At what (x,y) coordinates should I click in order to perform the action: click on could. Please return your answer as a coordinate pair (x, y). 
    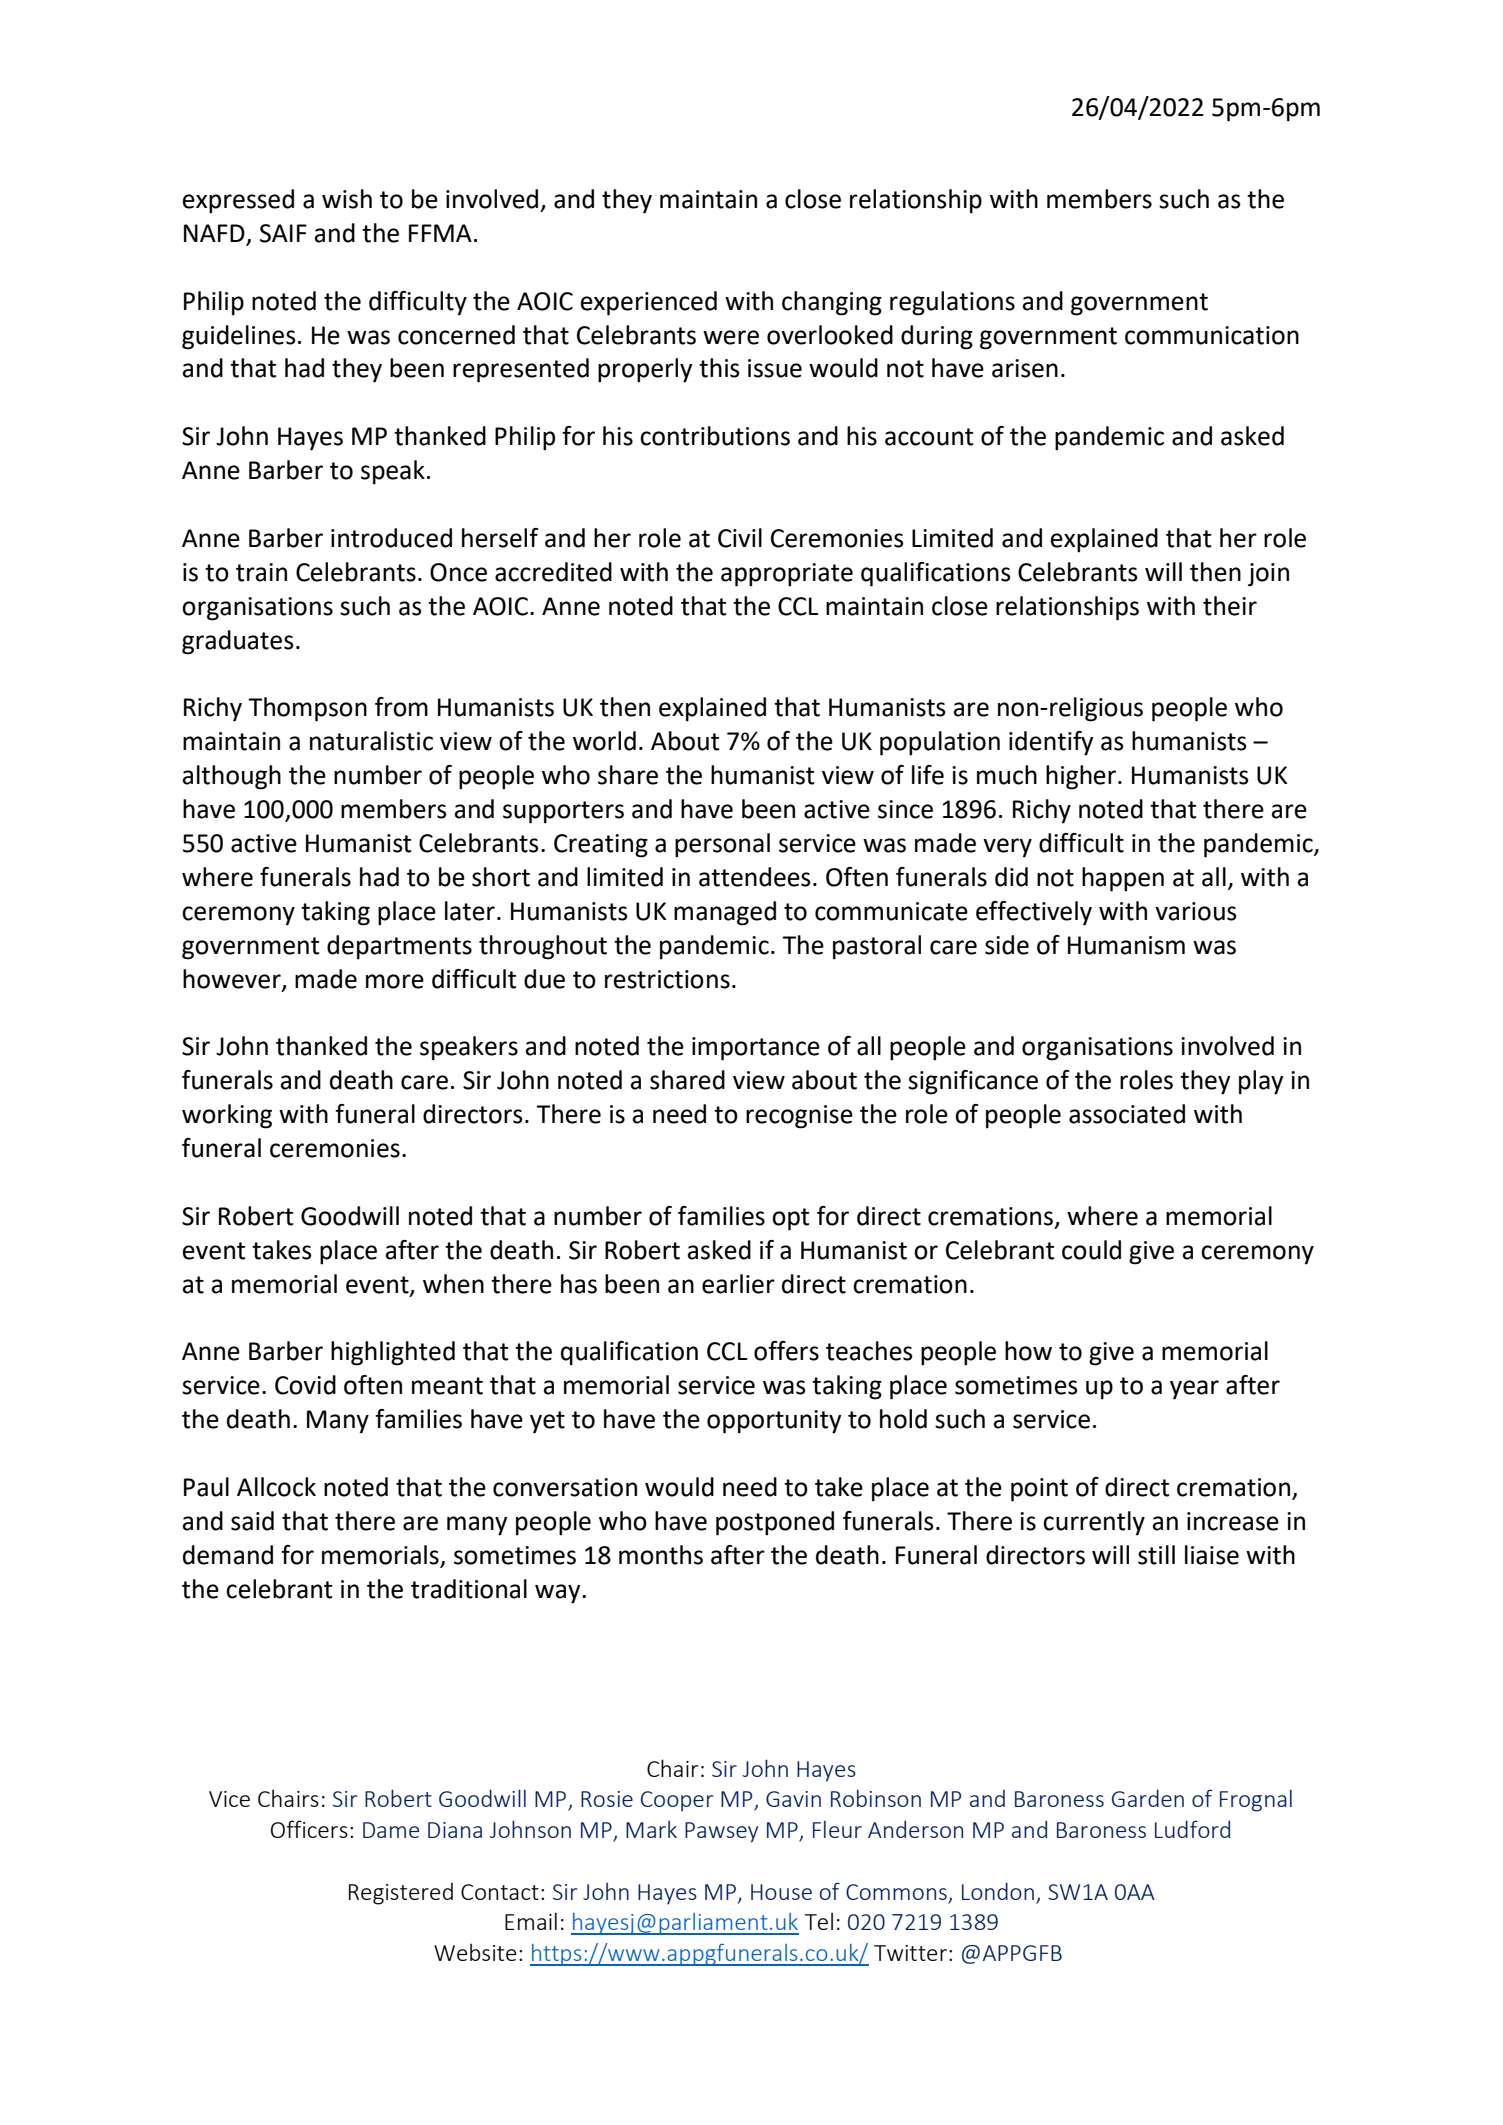
    Looking at the image, I should click on (1091, 1250).
